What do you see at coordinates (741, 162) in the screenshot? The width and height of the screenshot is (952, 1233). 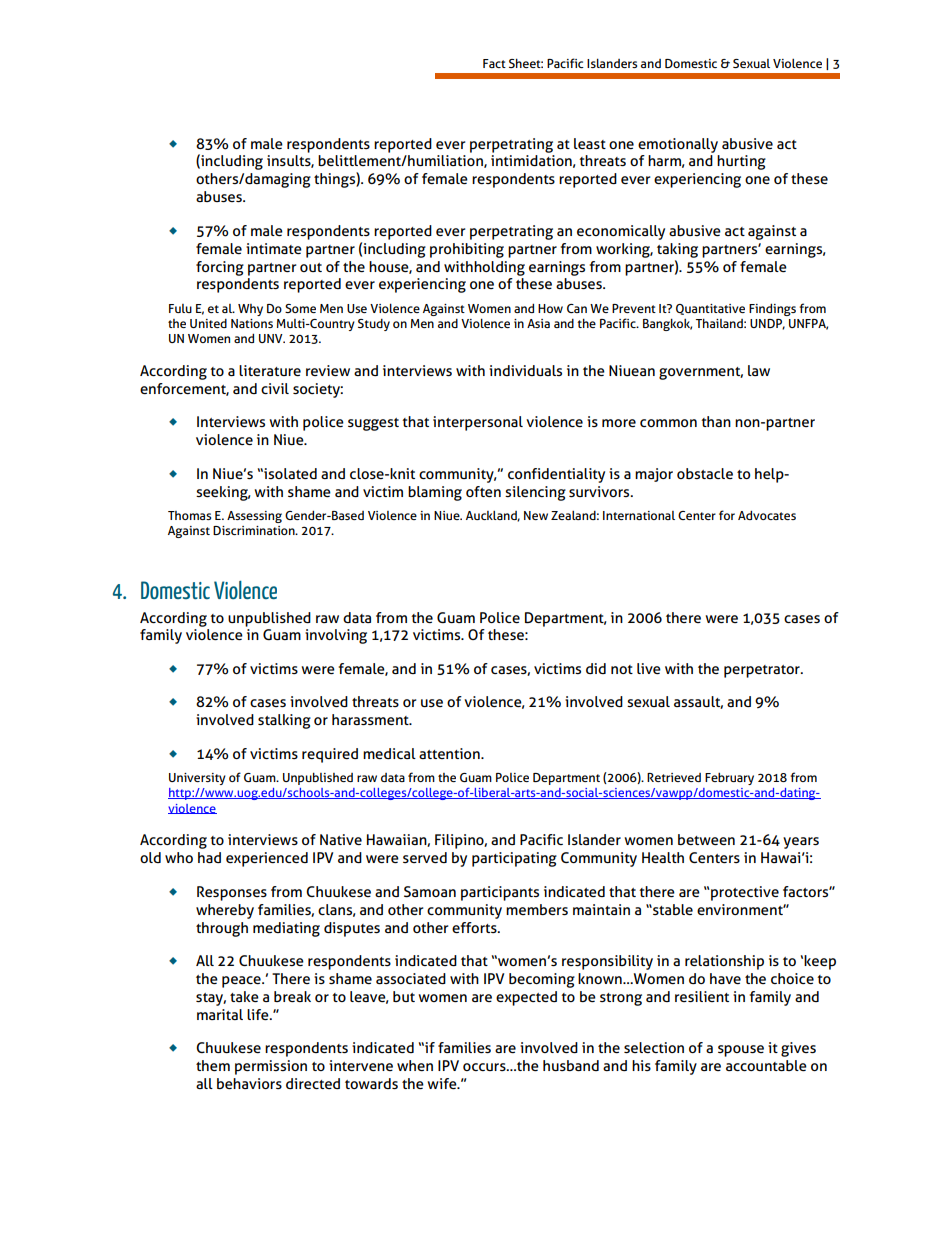 I see `hurting` at bounding box center [741, 162].
